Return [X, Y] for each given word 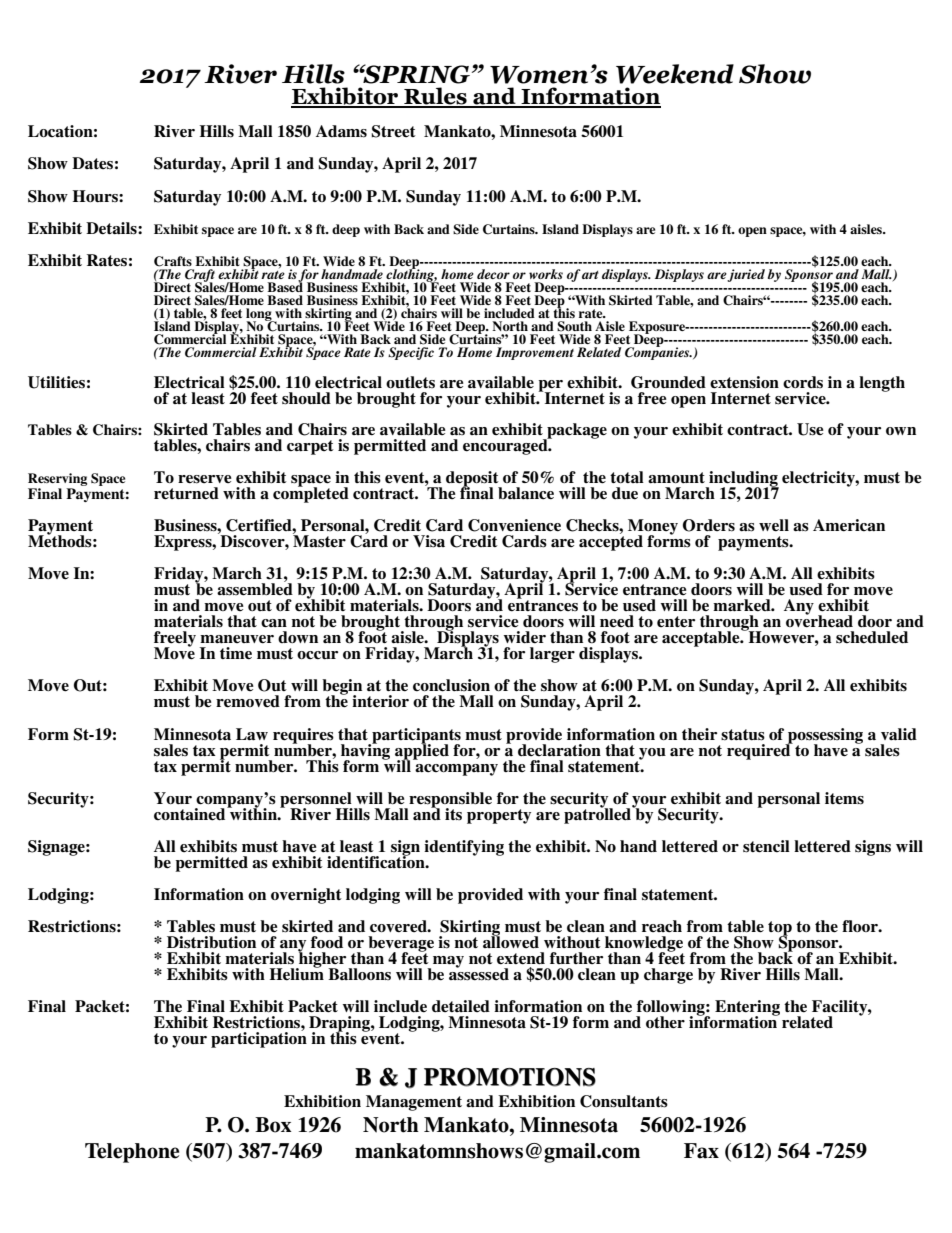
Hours [96, 196]
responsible [449, 801]
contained [191, 814]
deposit [473, 480]
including [743, 480]
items [844, 798]
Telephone [132, 1153]
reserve [205, 479]
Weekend [675, 74]
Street [393, 131]
